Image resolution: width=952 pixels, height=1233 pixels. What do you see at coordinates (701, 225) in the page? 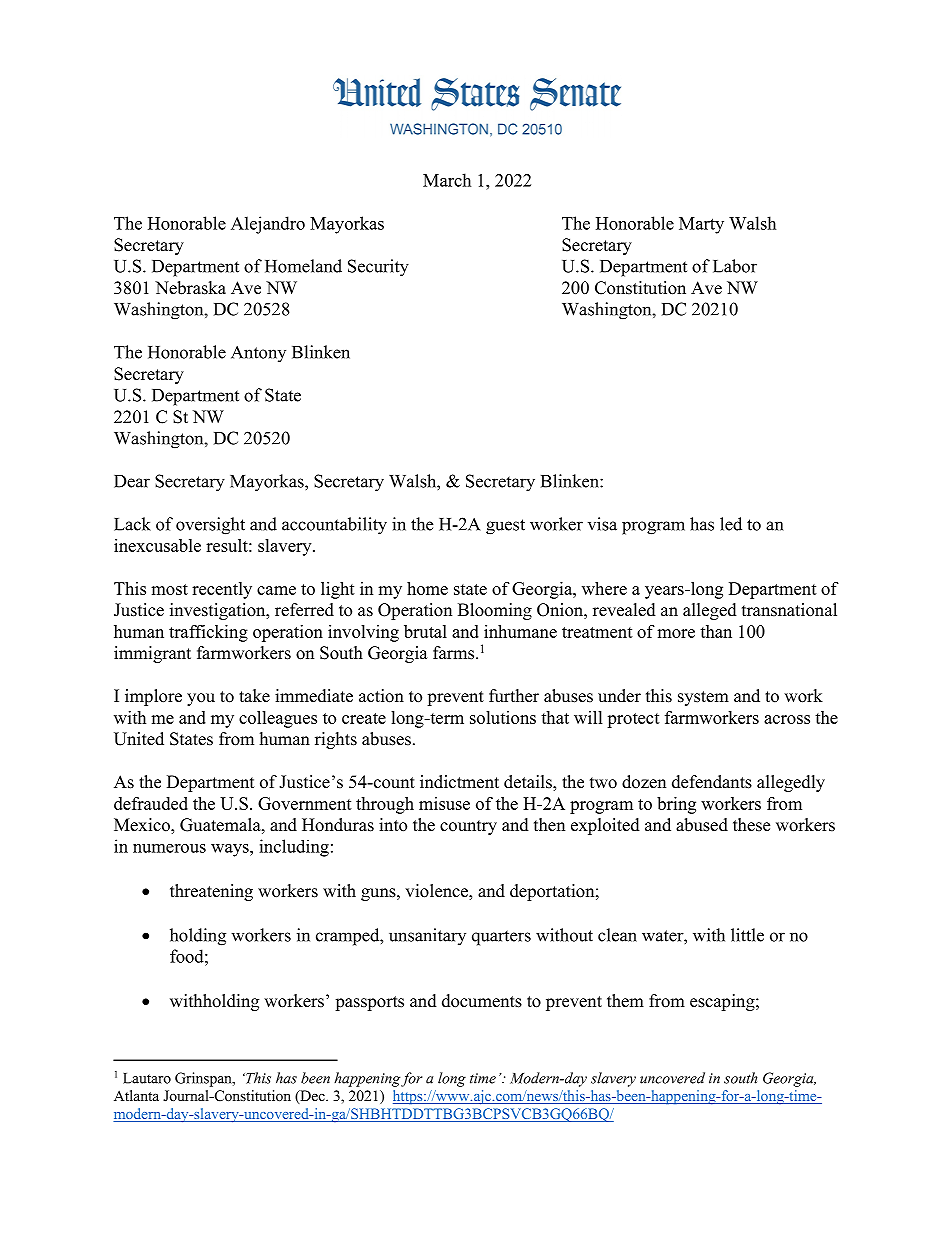
I see `Marty` at bounding box center [701, 225].
